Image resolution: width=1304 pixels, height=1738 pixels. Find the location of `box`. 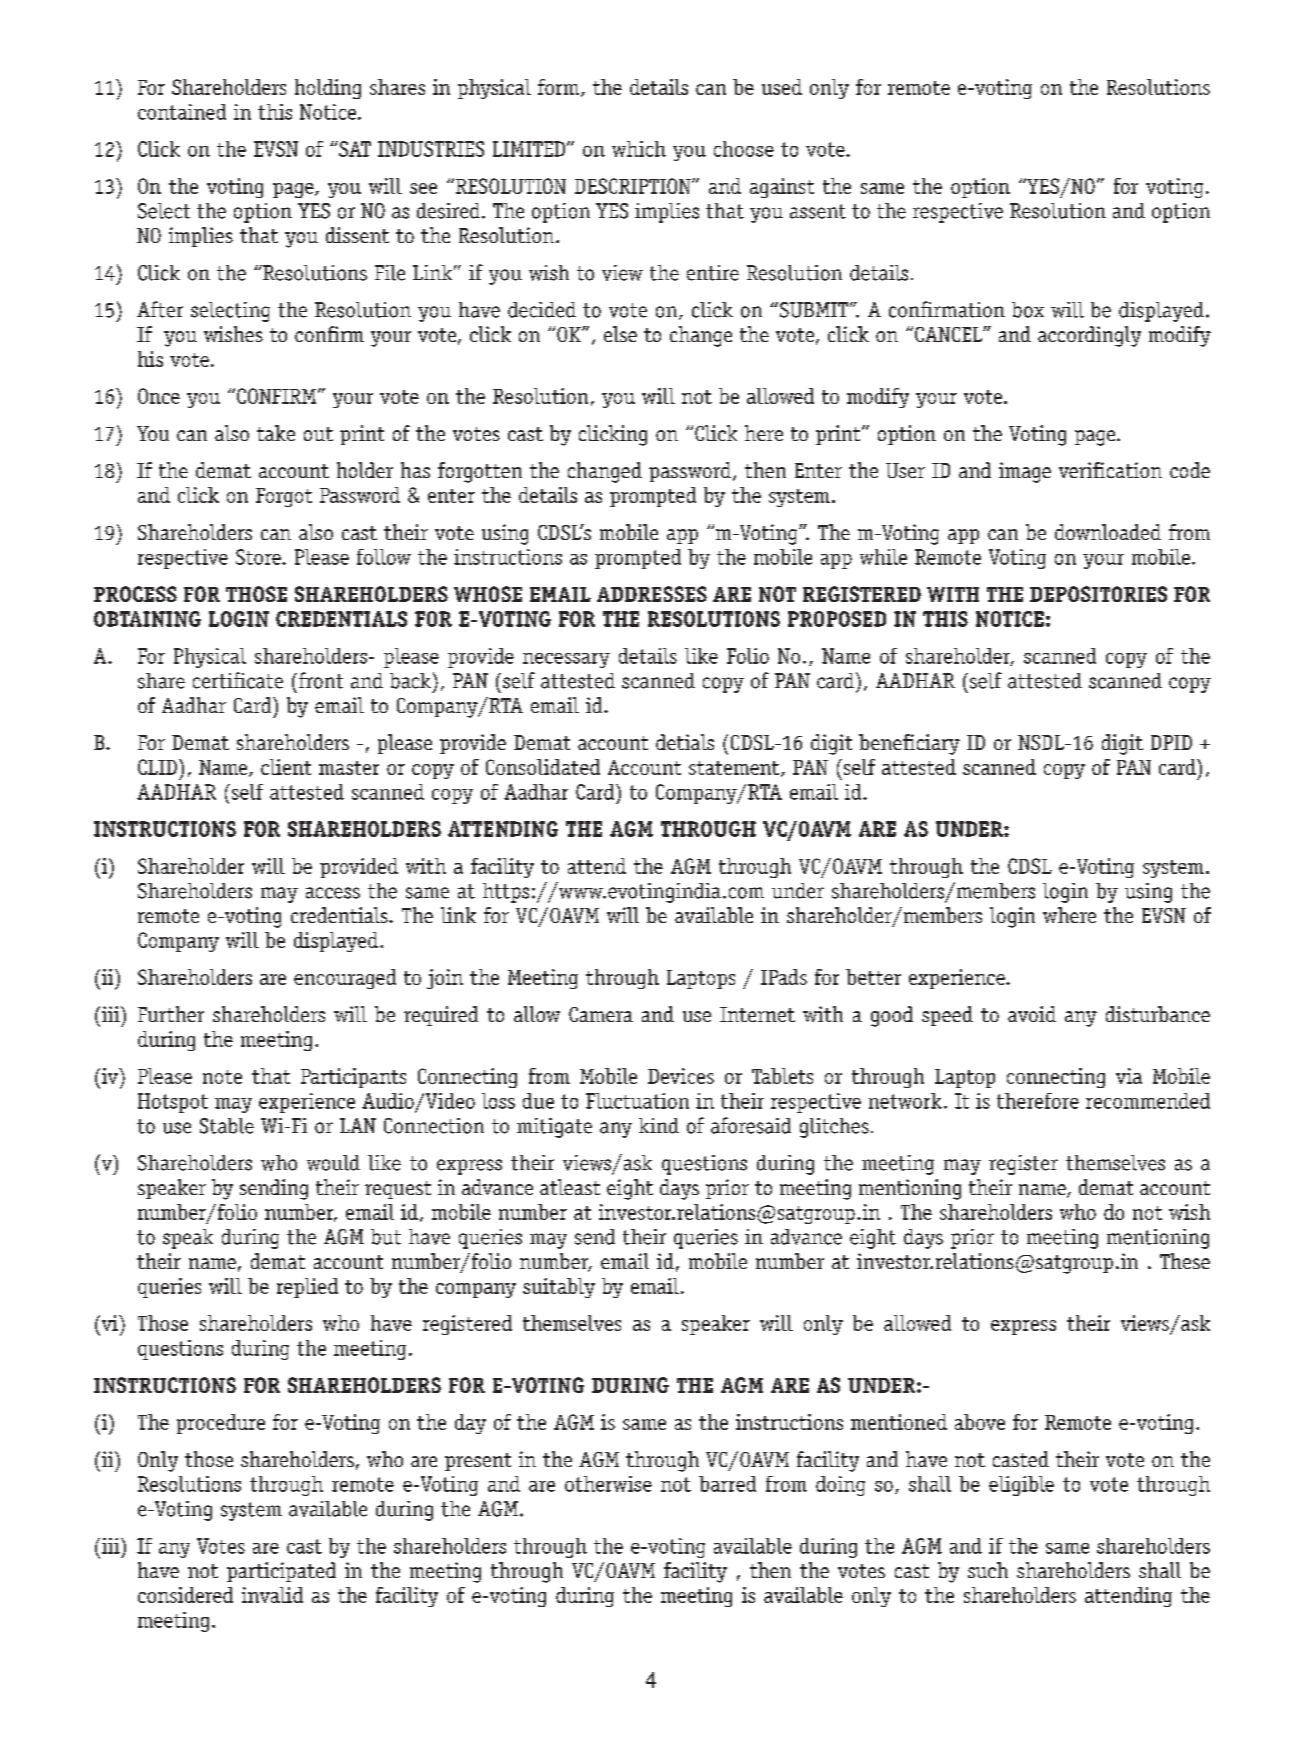

box is located at coordinates (1028, 310).
